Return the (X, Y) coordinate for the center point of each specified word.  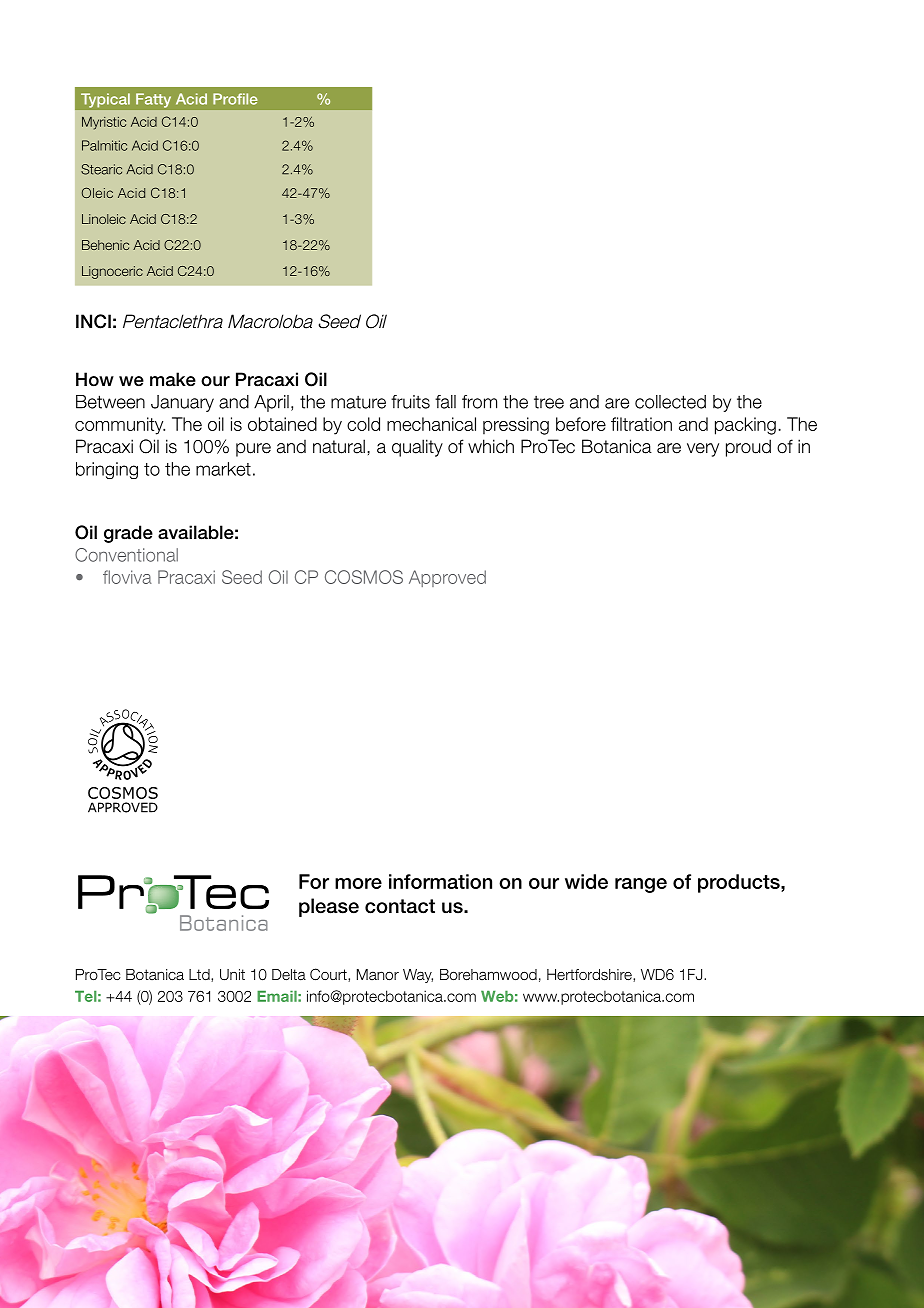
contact (400, 906)
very (703, 450)
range (641, 885)
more (358, 883)
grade (128, 534)
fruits (410, 402)
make (173, 379)
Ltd (200, 975)
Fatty (153, 101)
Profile (235, 99)
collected (670, 402)
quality (417, 448)
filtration (641, 424)
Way (418, 976)
